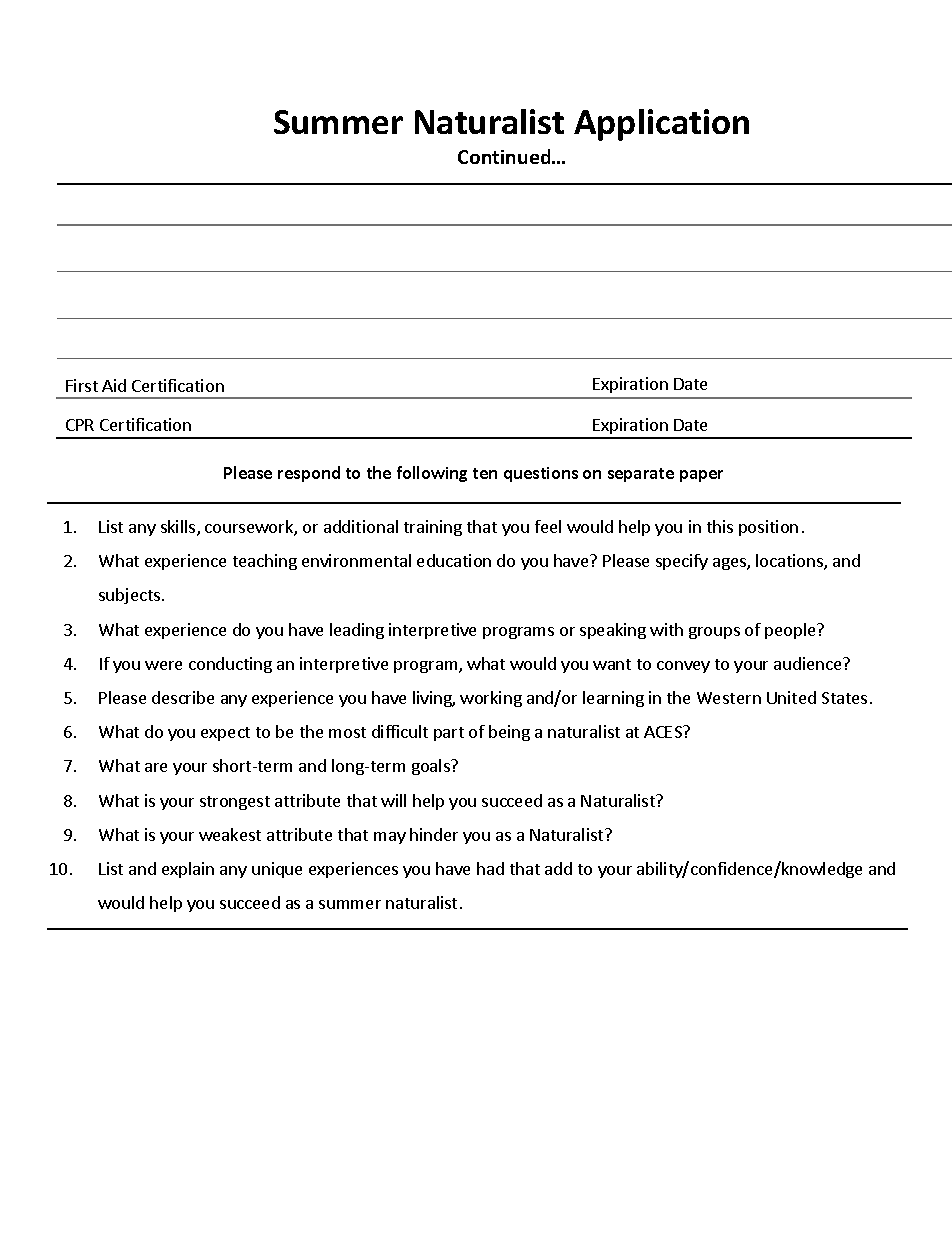  I want to click on separate, so click(641, 475).
